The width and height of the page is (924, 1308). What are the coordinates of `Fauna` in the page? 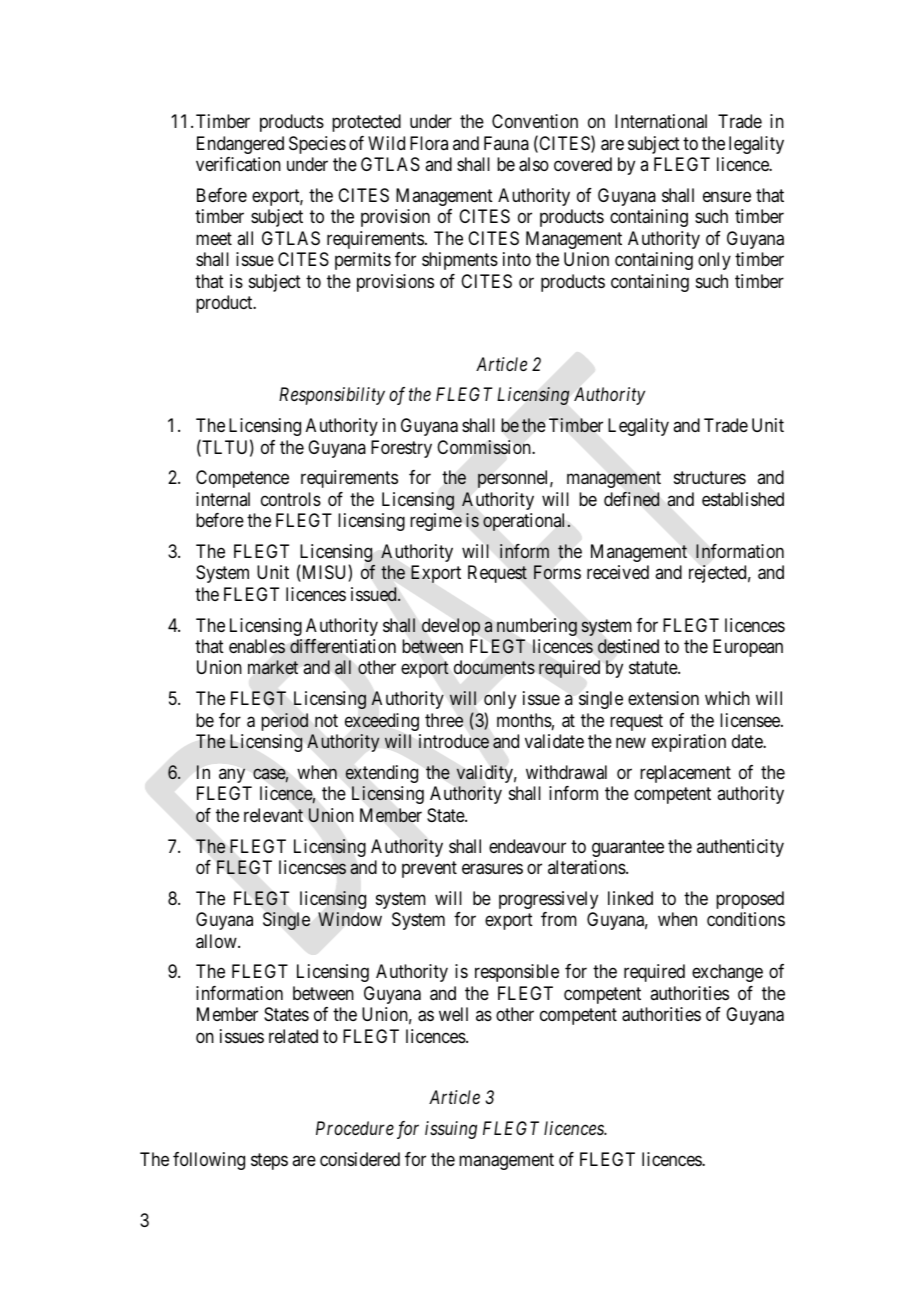 It's located at (506, 143).
